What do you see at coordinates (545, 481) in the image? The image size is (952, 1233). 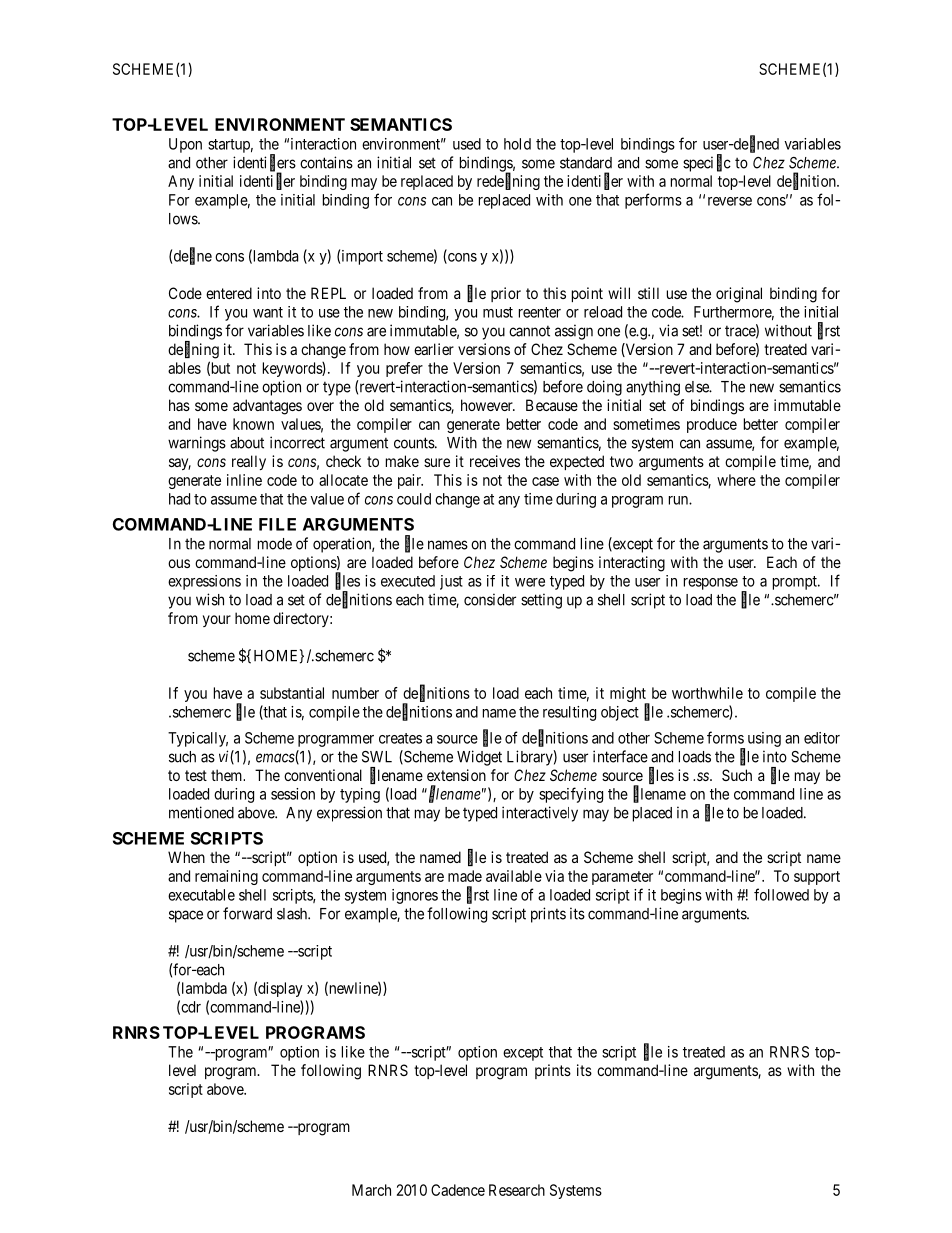 I see `case` at bounding box center [545, 481].
